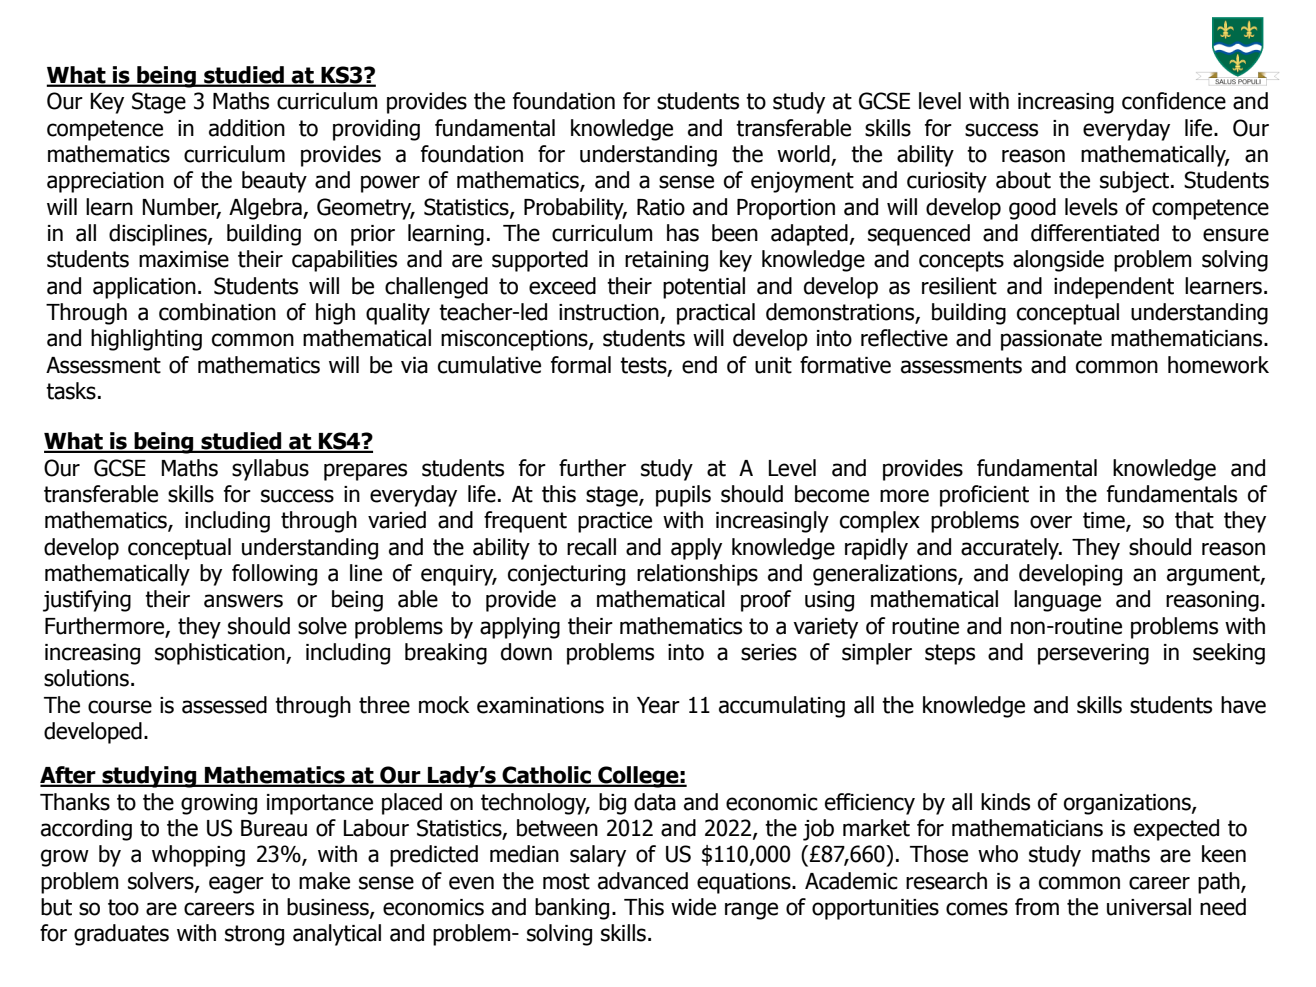 The height and width of the image is (987, 1316). Describe the element at coordinates (615, 522) in the image. I see `practice` at that location.
